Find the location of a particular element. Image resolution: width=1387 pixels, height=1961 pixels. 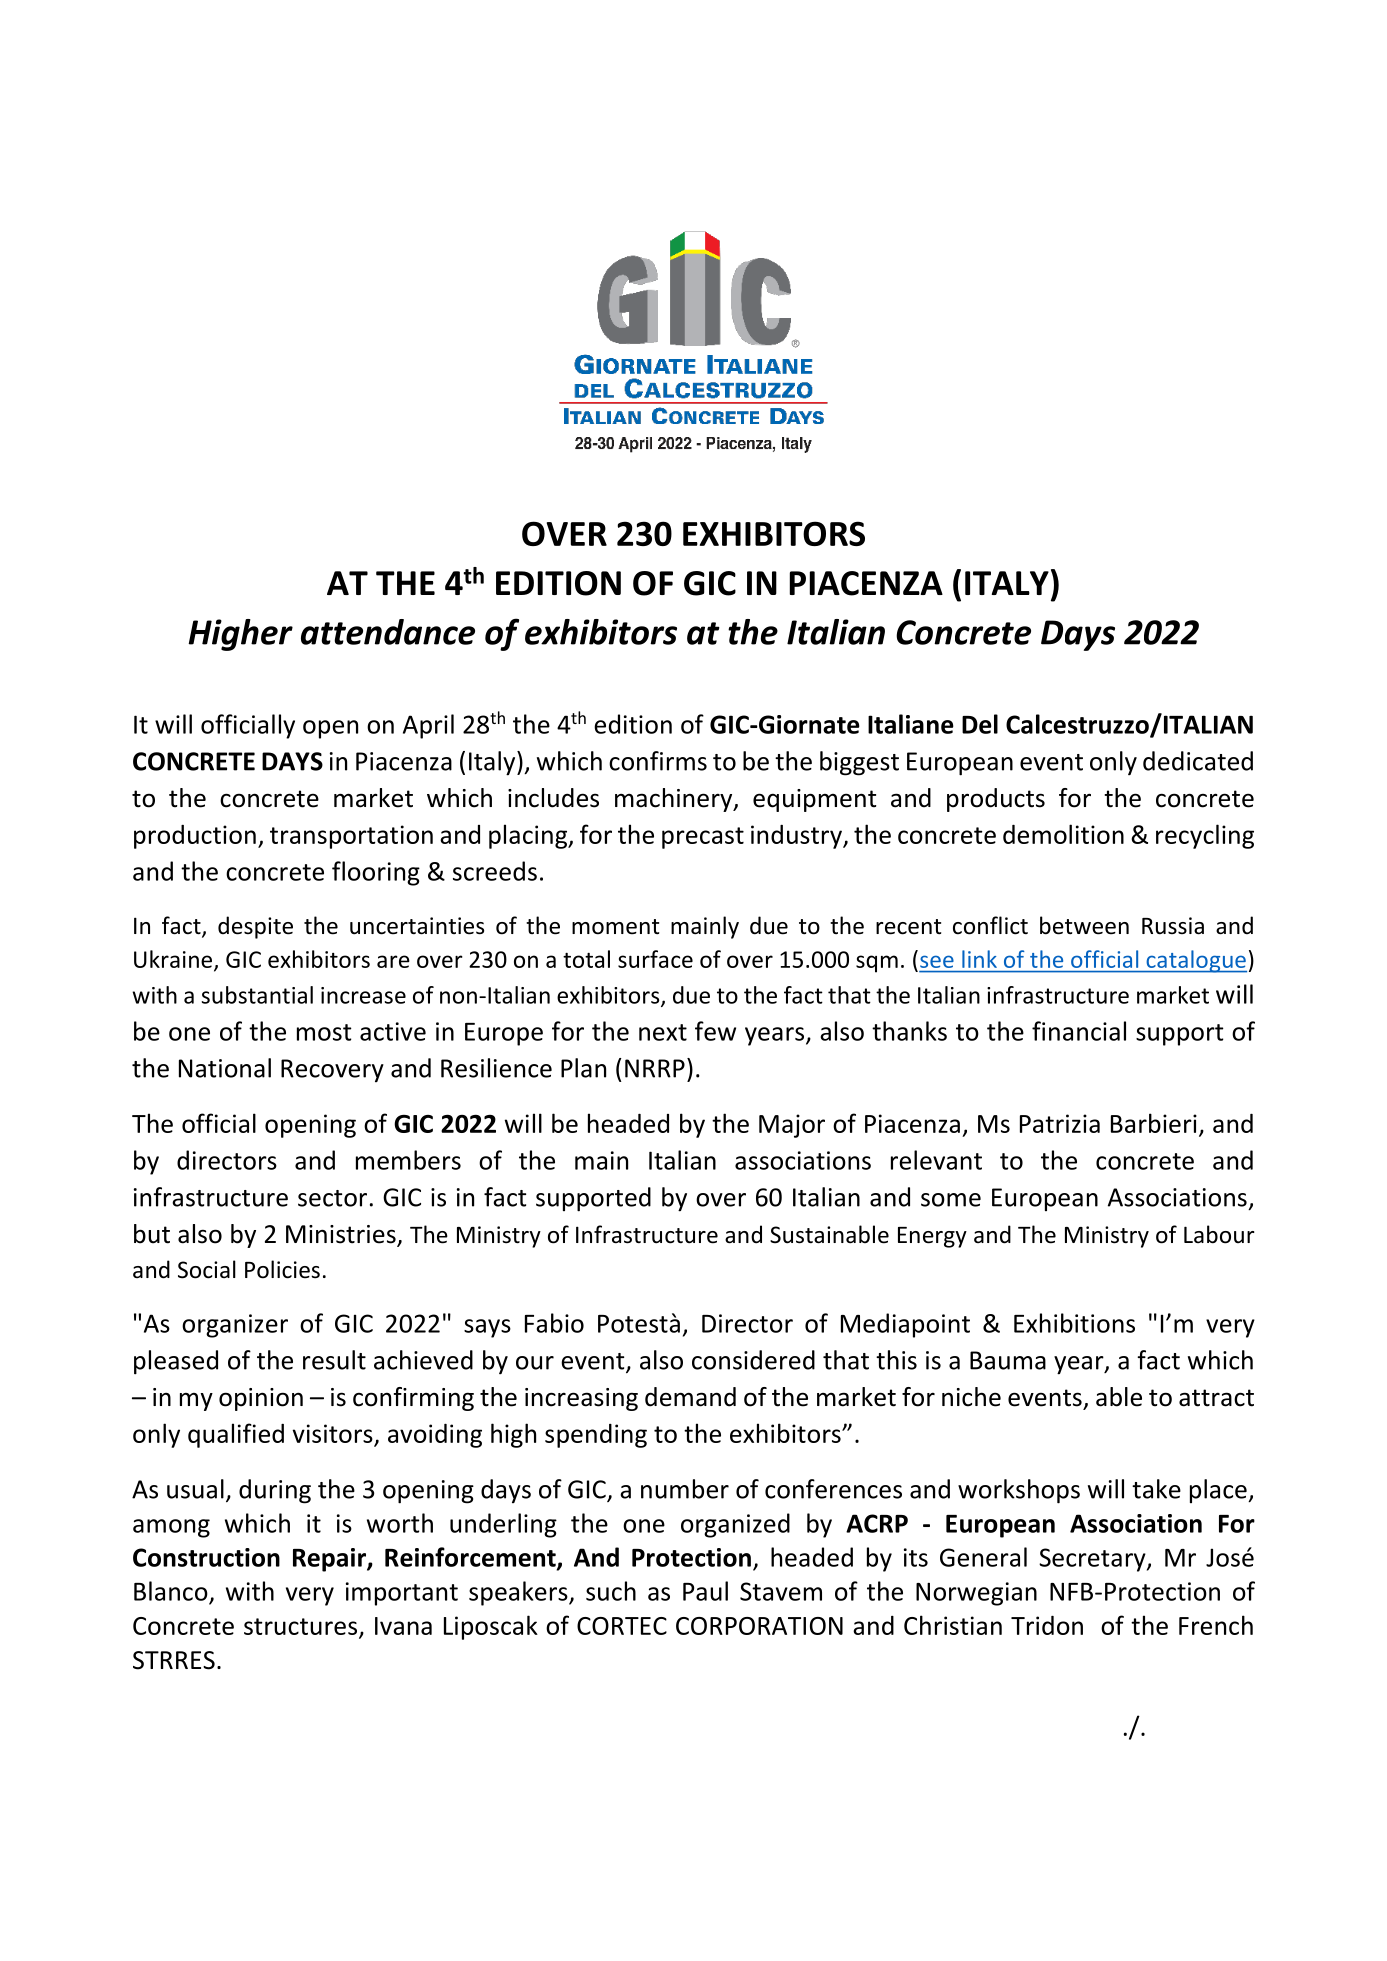

attendance is located at coordinates (388, 632).
